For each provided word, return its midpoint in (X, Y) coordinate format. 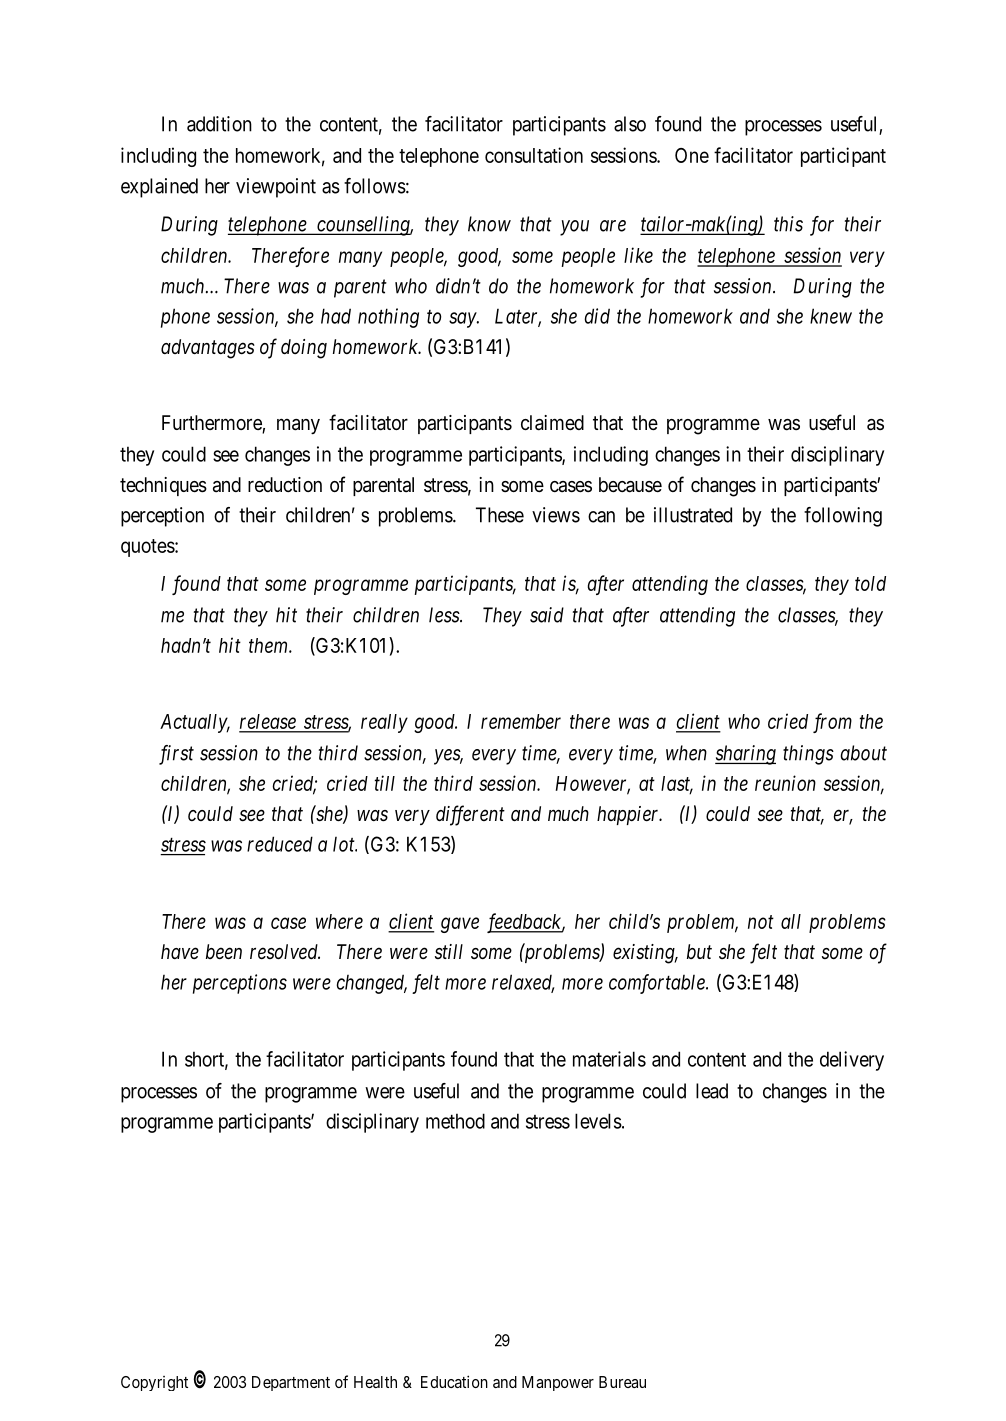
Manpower (558, 1383)
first (176, 755)
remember (521, 721)
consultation (534, 155)
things (808, 755)
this (788, 224)
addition (219, 124)
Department (291, 1383)
